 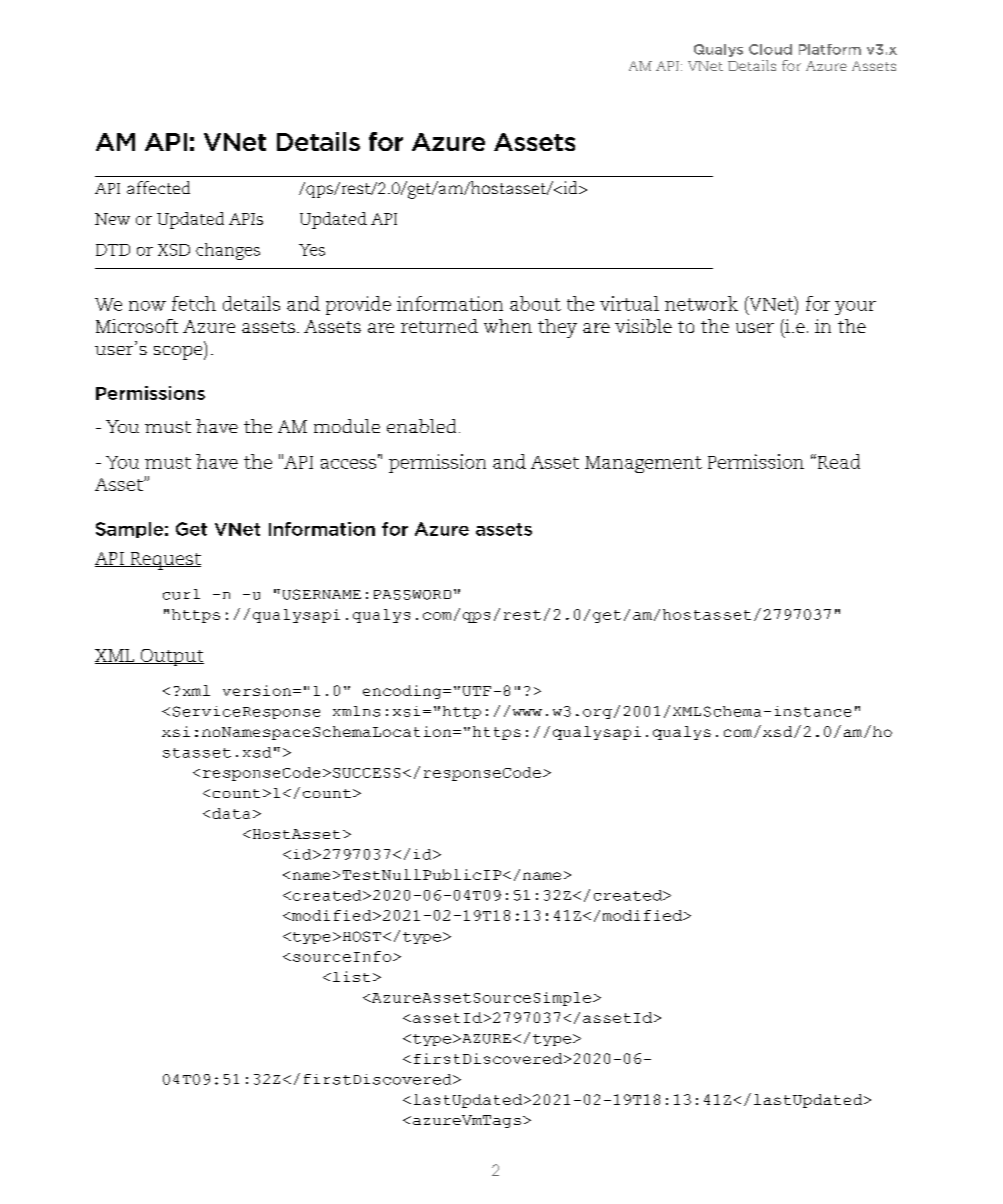 What do you see at coordinates (351, 976) in the document?
I see `list` at bounding box center [351, 976].
